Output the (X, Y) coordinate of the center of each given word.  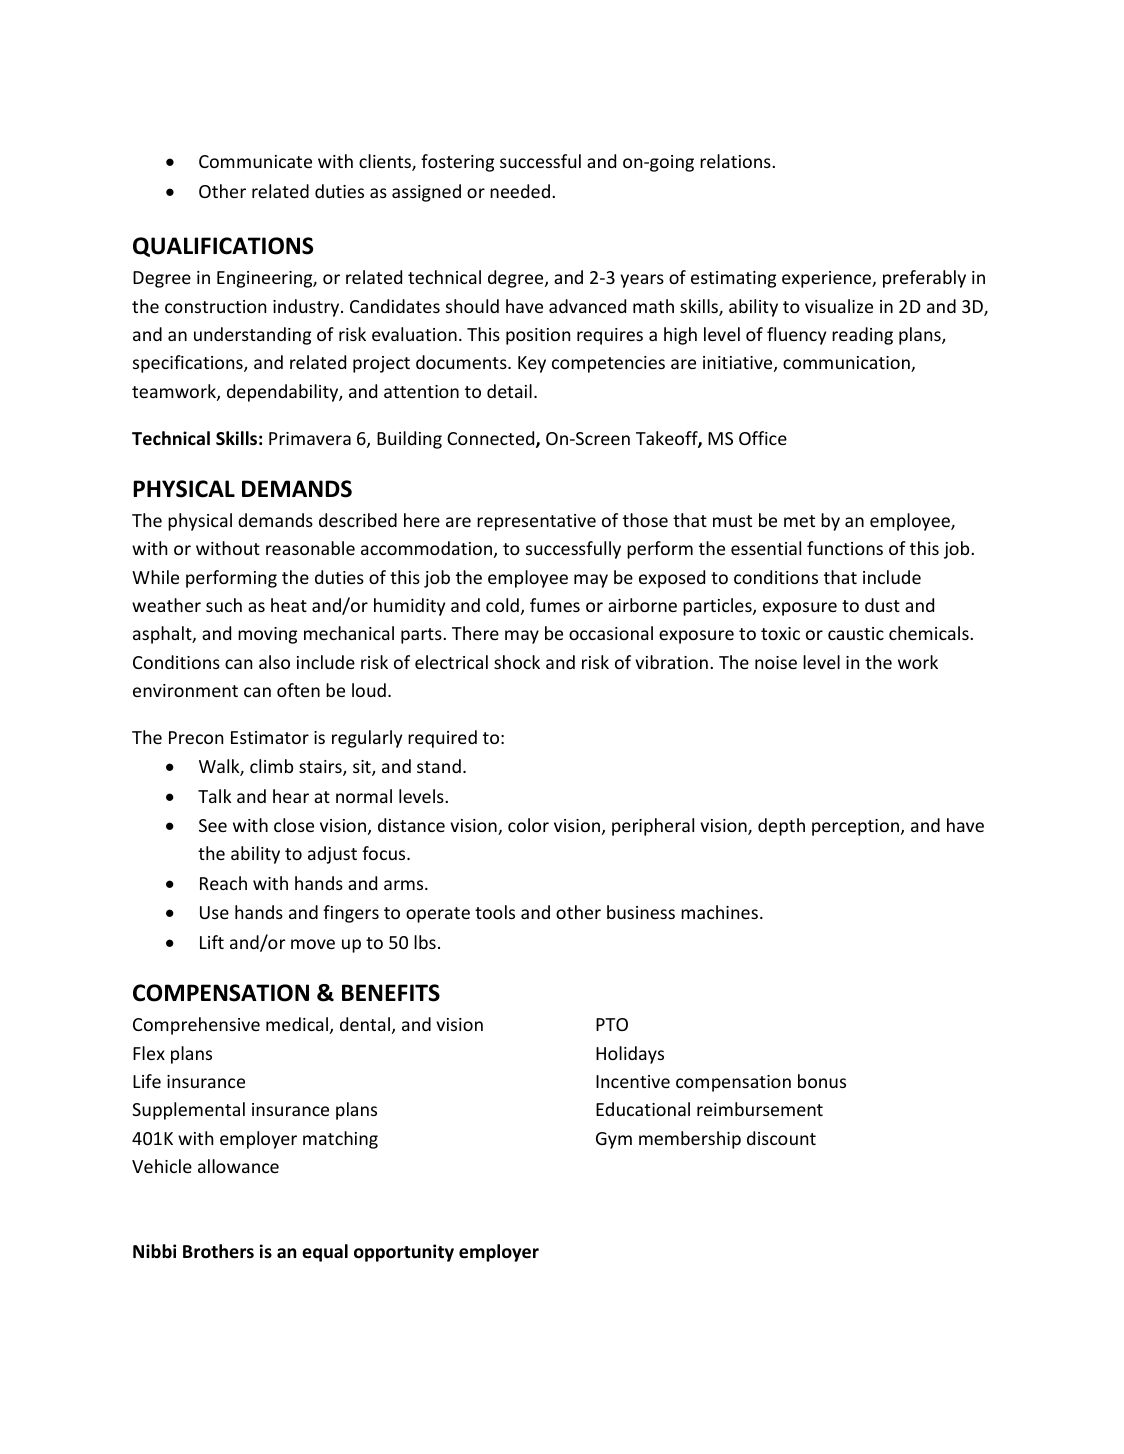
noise (776, 662)
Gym (614, 1140)
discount (781, 1138)
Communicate (255, 161)
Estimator (270, 737)
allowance (238, 1166)
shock (517, 662)
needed (520, 191)
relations (736, 161)
